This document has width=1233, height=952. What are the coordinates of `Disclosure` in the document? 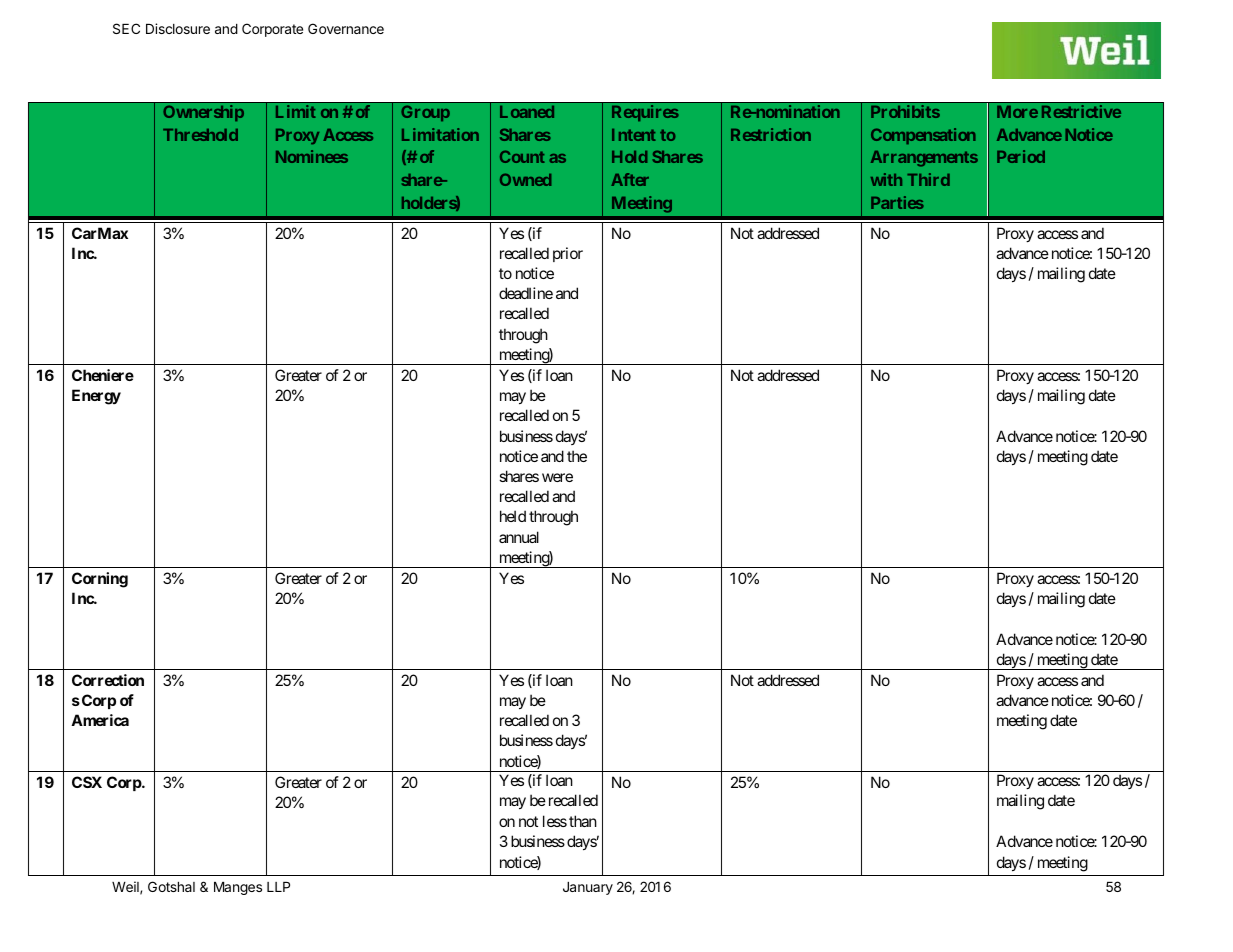 It's located at (178, 28).
